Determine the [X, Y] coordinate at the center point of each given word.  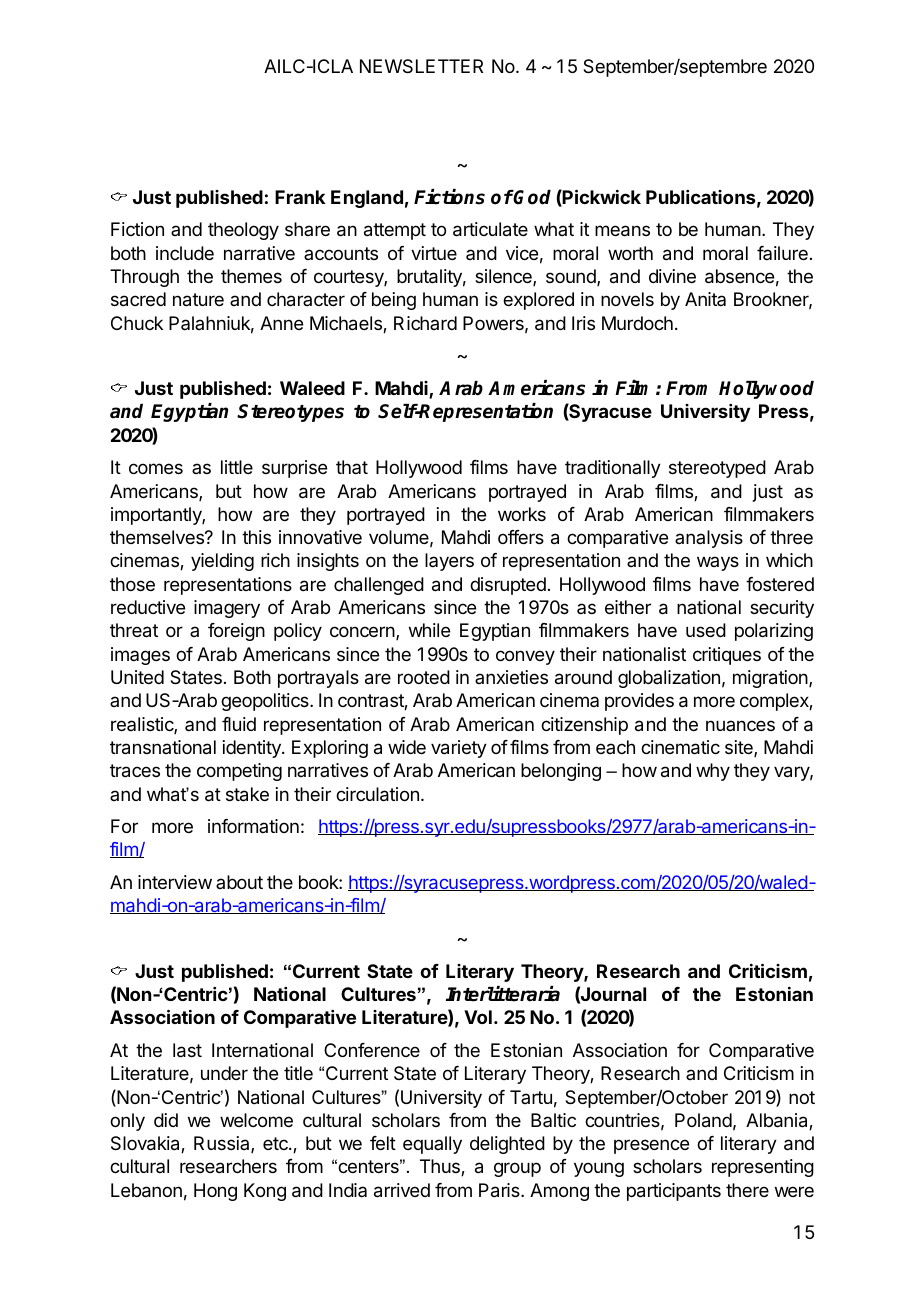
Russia [223, 1144]
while [429, 630]
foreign [236, 632]
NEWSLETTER [421, 66]
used [706, 630]
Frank [300, 197]
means [622, 231]
